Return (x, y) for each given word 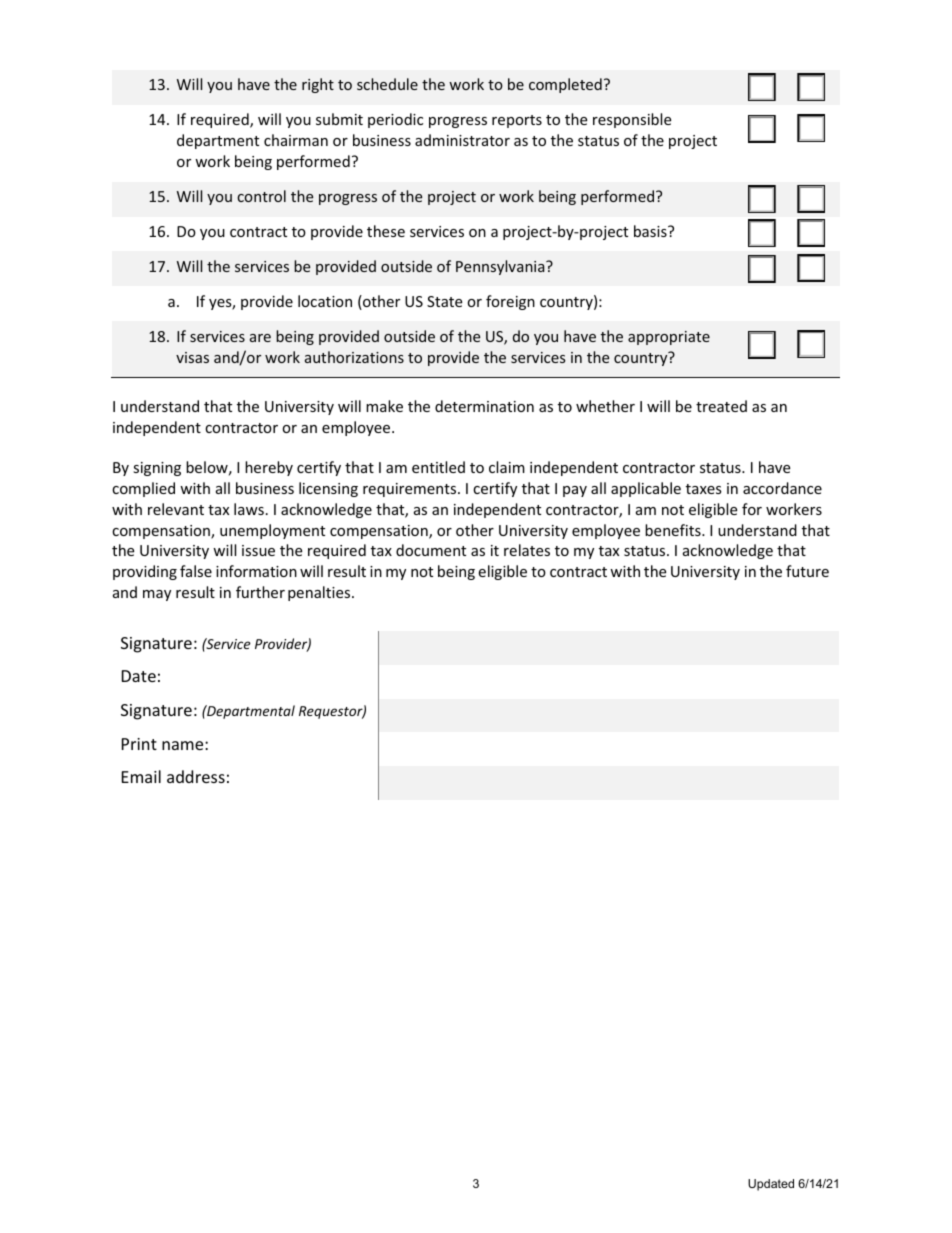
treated (721, 406)
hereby (269, 468)
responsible (632, 120)
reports (517, 121)
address (196, 776)
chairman (296, 140)
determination (484, 406)
